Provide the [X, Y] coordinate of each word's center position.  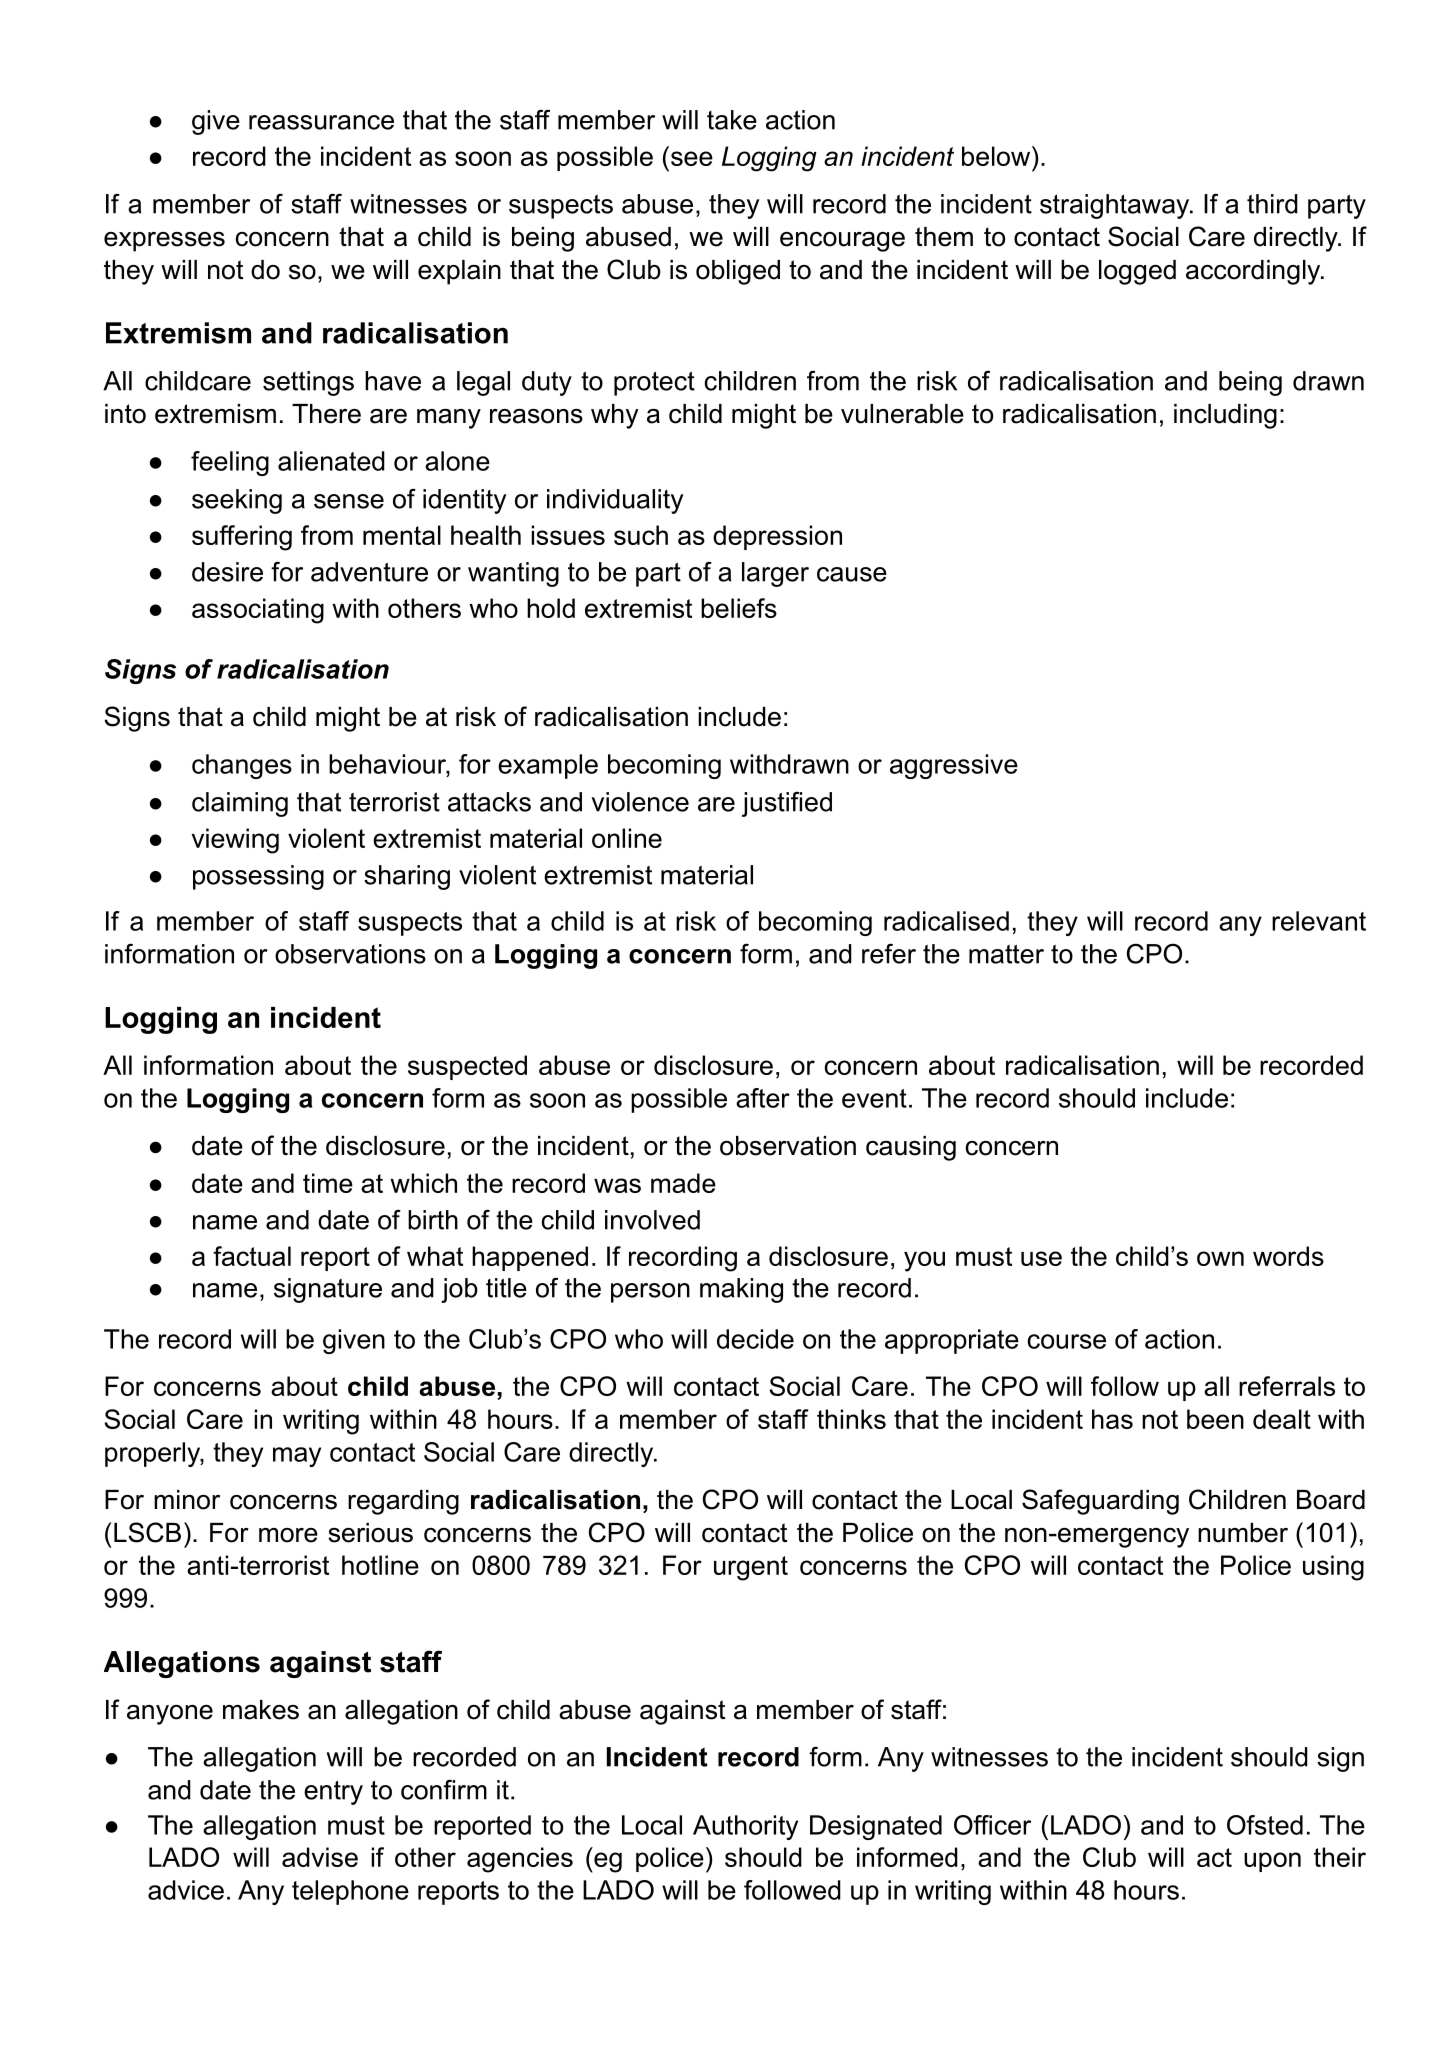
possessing [258, 877]
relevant [1319, 921]
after [763, 1098]
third [1272, 204]
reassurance [321, 122]
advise [320, 1857]
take [732, 120]
